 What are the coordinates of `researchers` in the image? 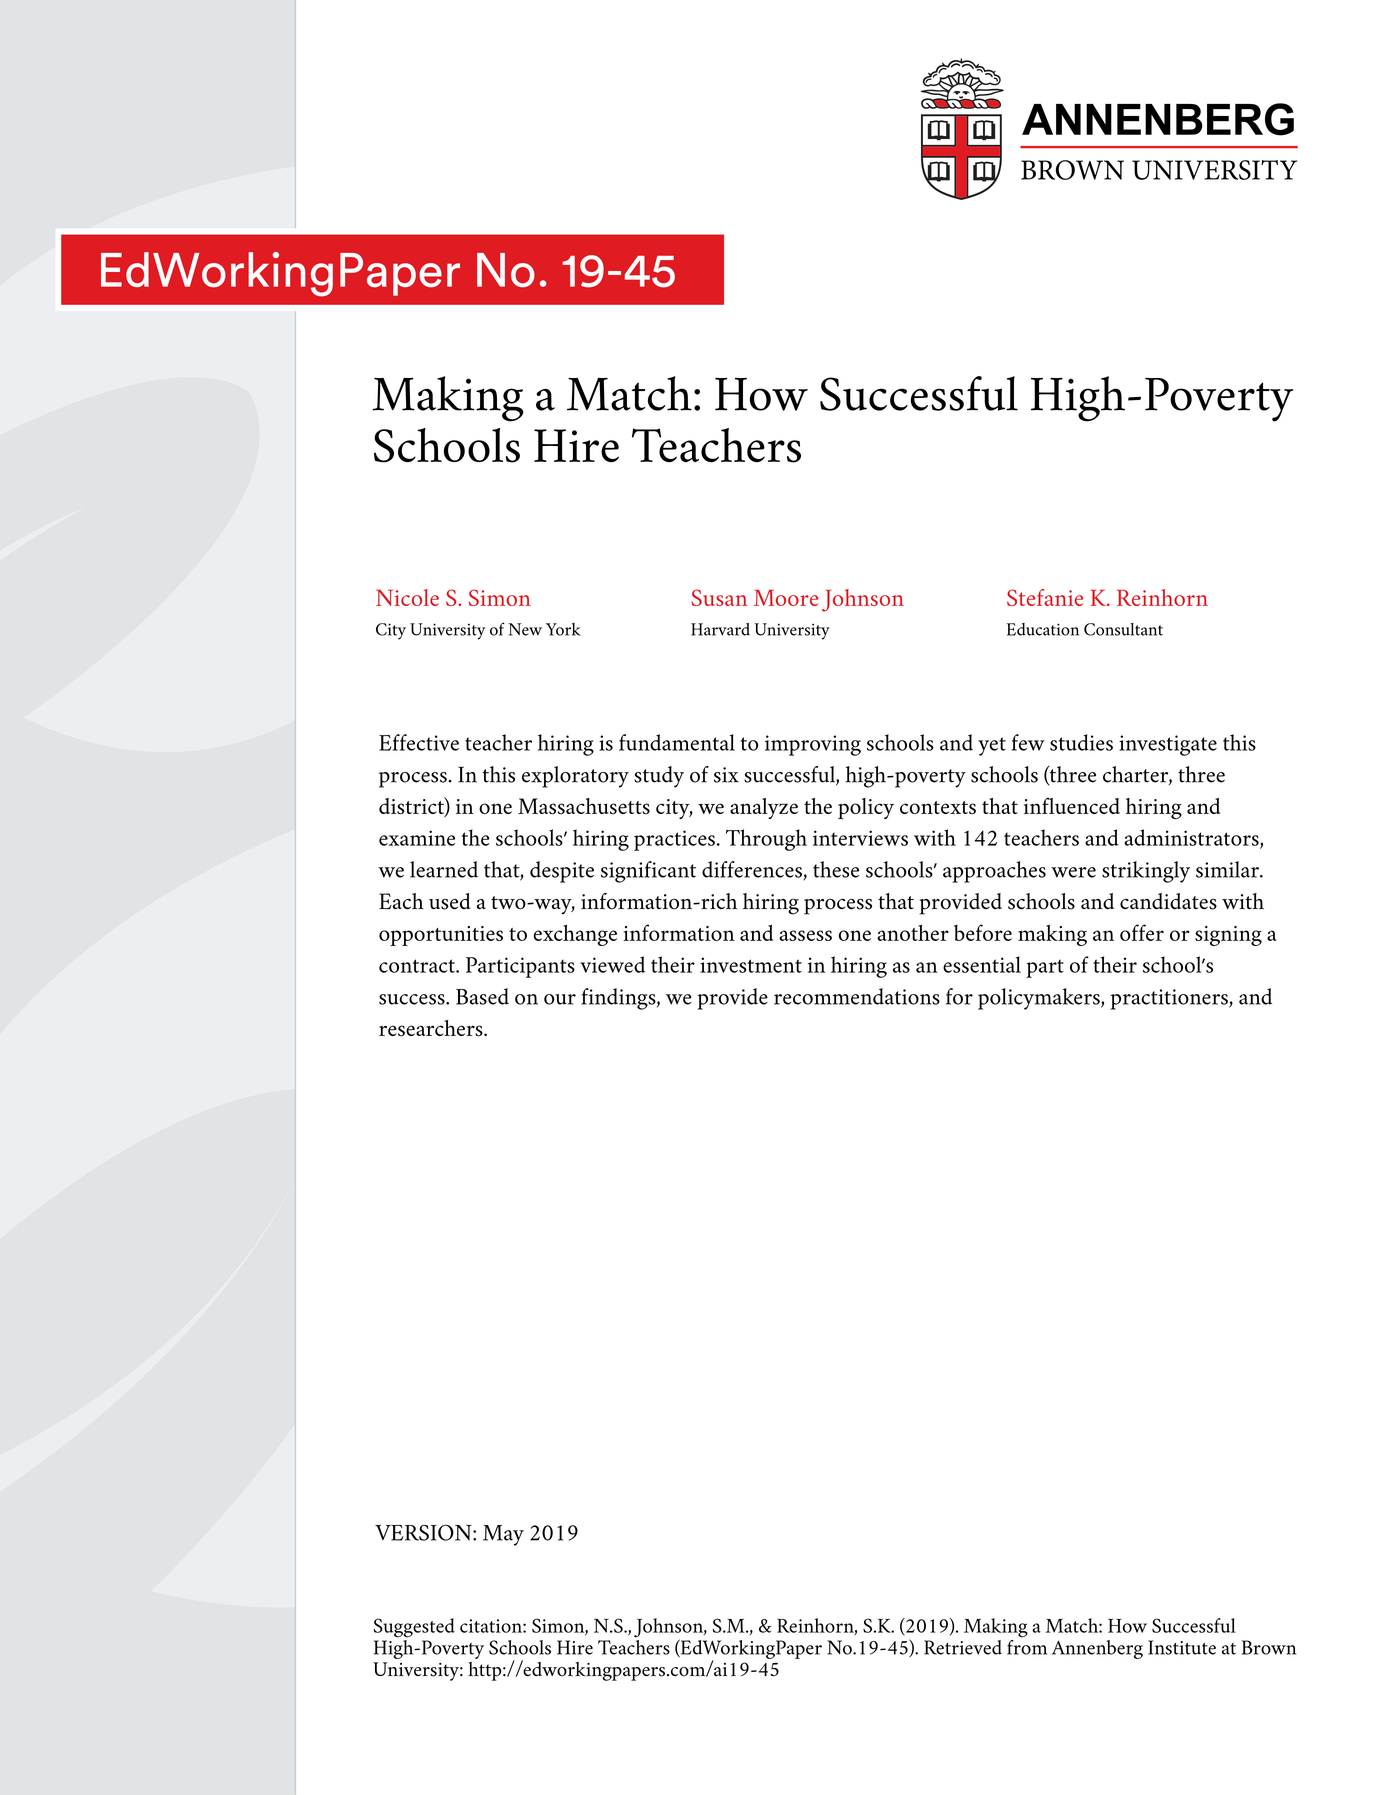 It's located at (432, 1028).
